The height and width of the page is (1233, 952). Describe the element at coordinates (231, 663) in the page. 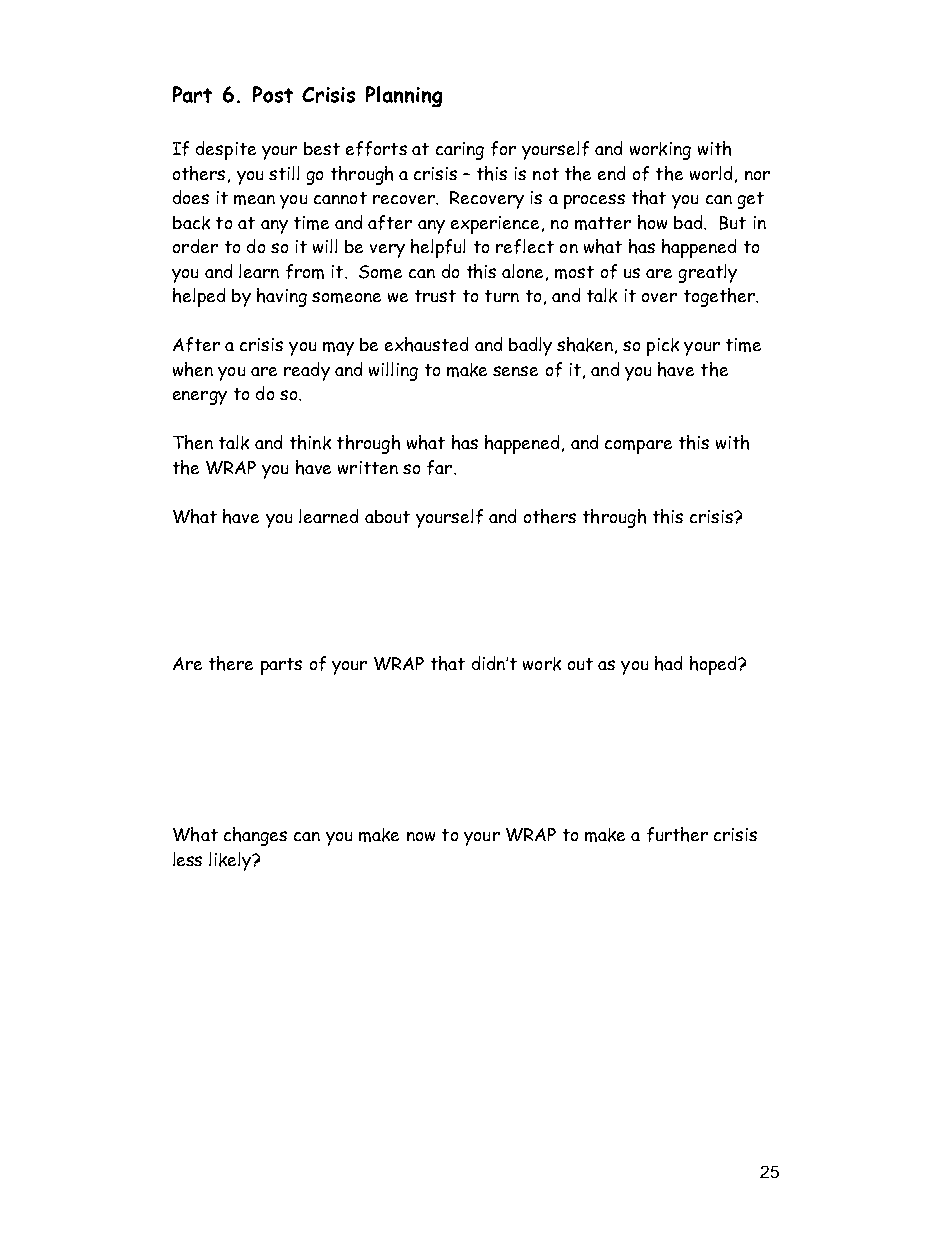

I see `there` at that location.
